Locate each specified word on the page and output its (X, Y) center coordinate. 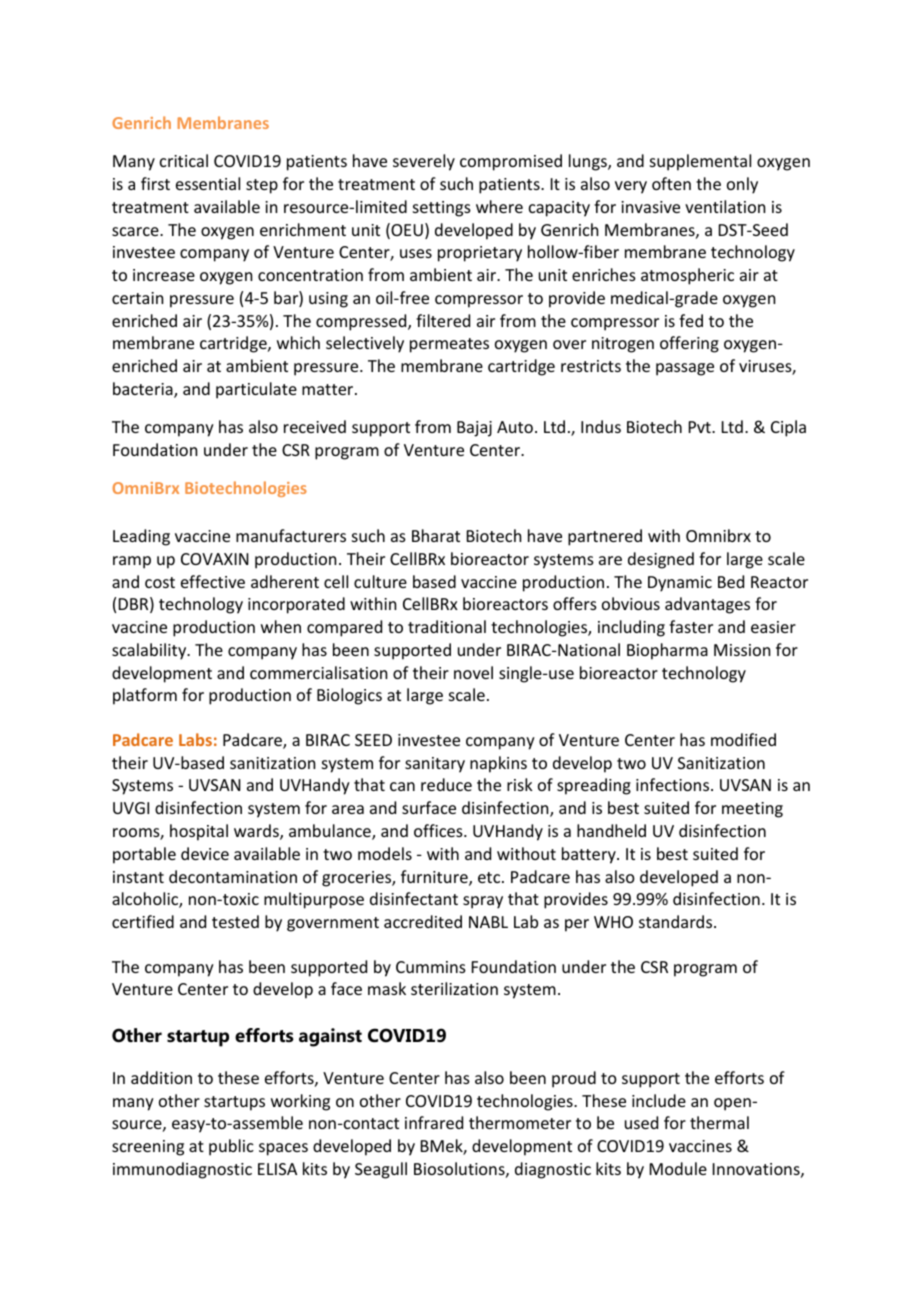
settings (442, 209)
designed (661, 560)
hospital (199, 832)
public (231, 1147)
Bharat (436, 535)
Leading (141, 537)
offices (439, 830)
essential (208, 183)
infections (674, 784)
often (671, 183)
